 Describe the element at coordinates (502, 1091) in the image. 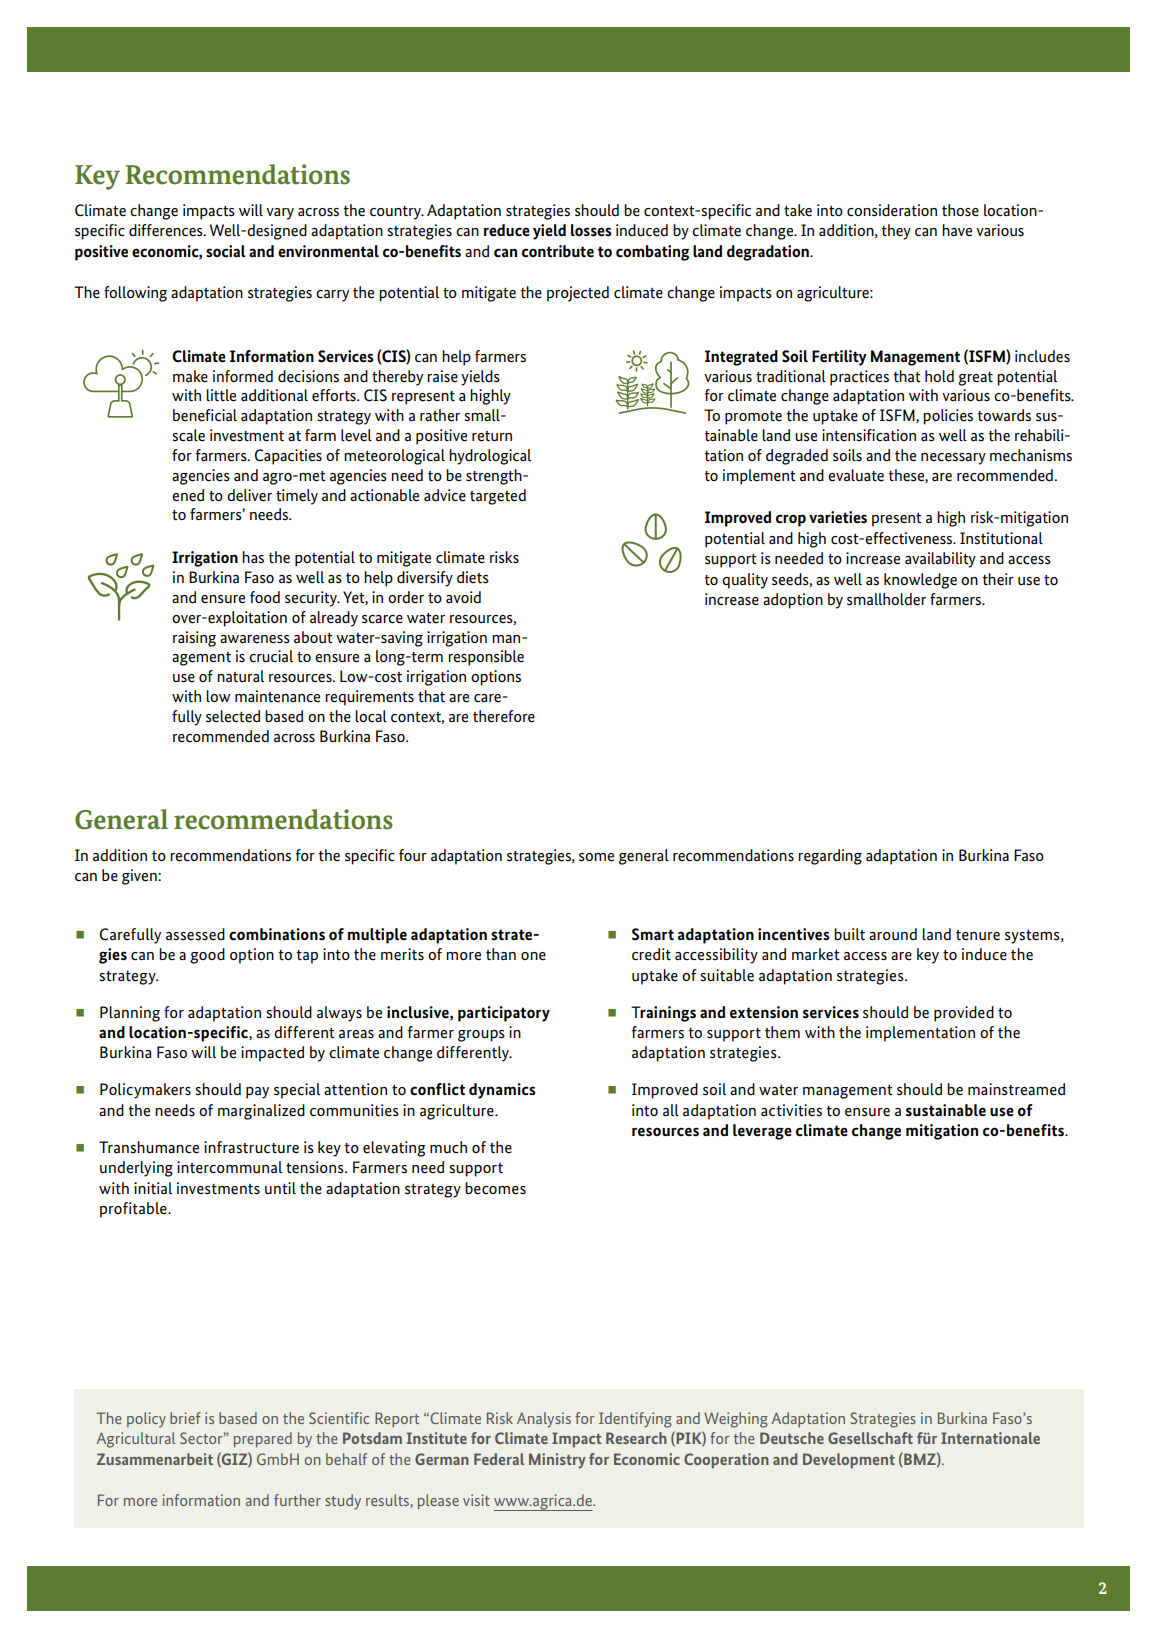

I see `dynamics` at that location.
